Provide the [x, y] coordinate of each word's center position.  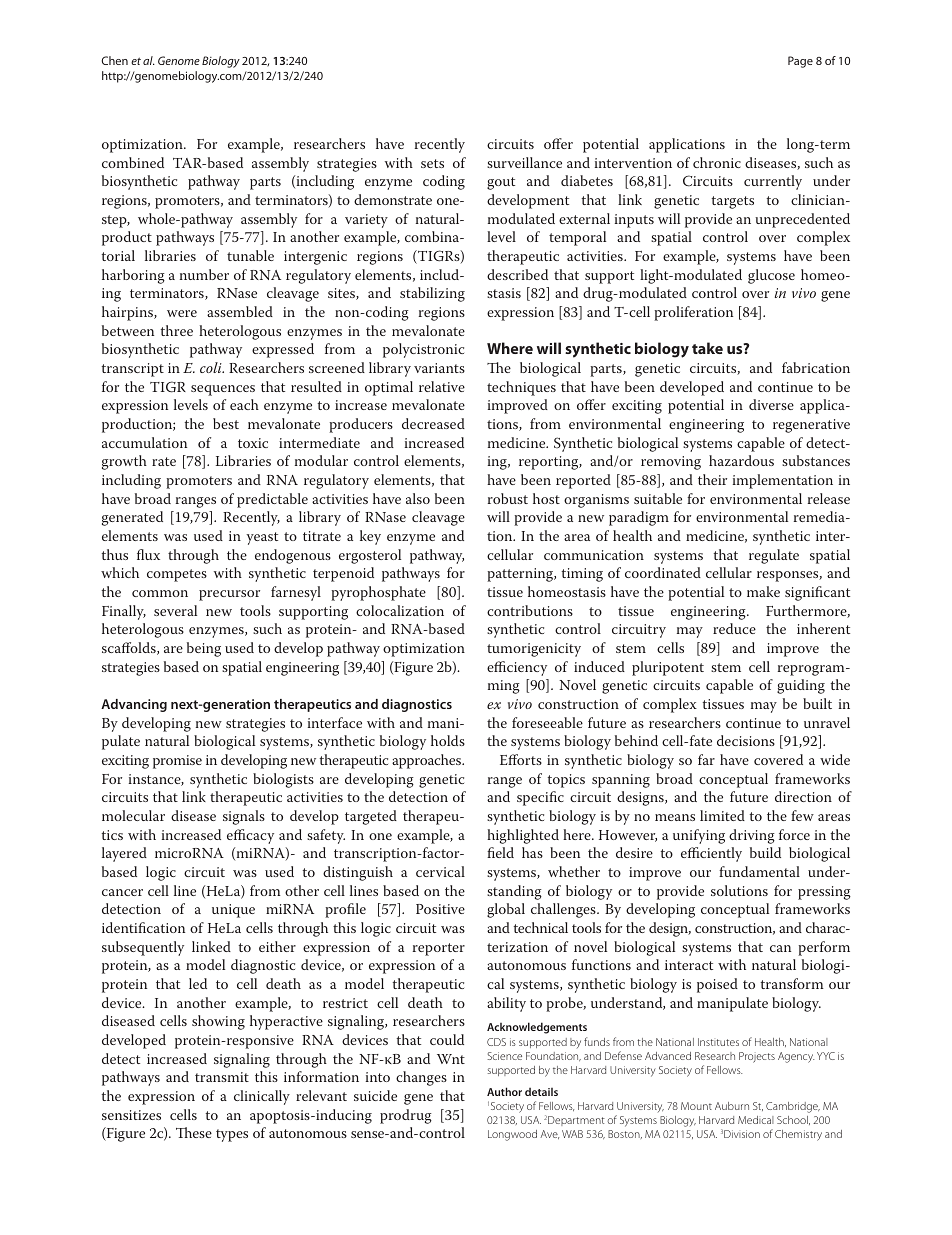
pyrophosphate [378, 593]
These [194, 1132]
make [763, 591]
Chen [114, 60]
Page [800, 62]
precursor [229, 595]
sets [432, 163]
